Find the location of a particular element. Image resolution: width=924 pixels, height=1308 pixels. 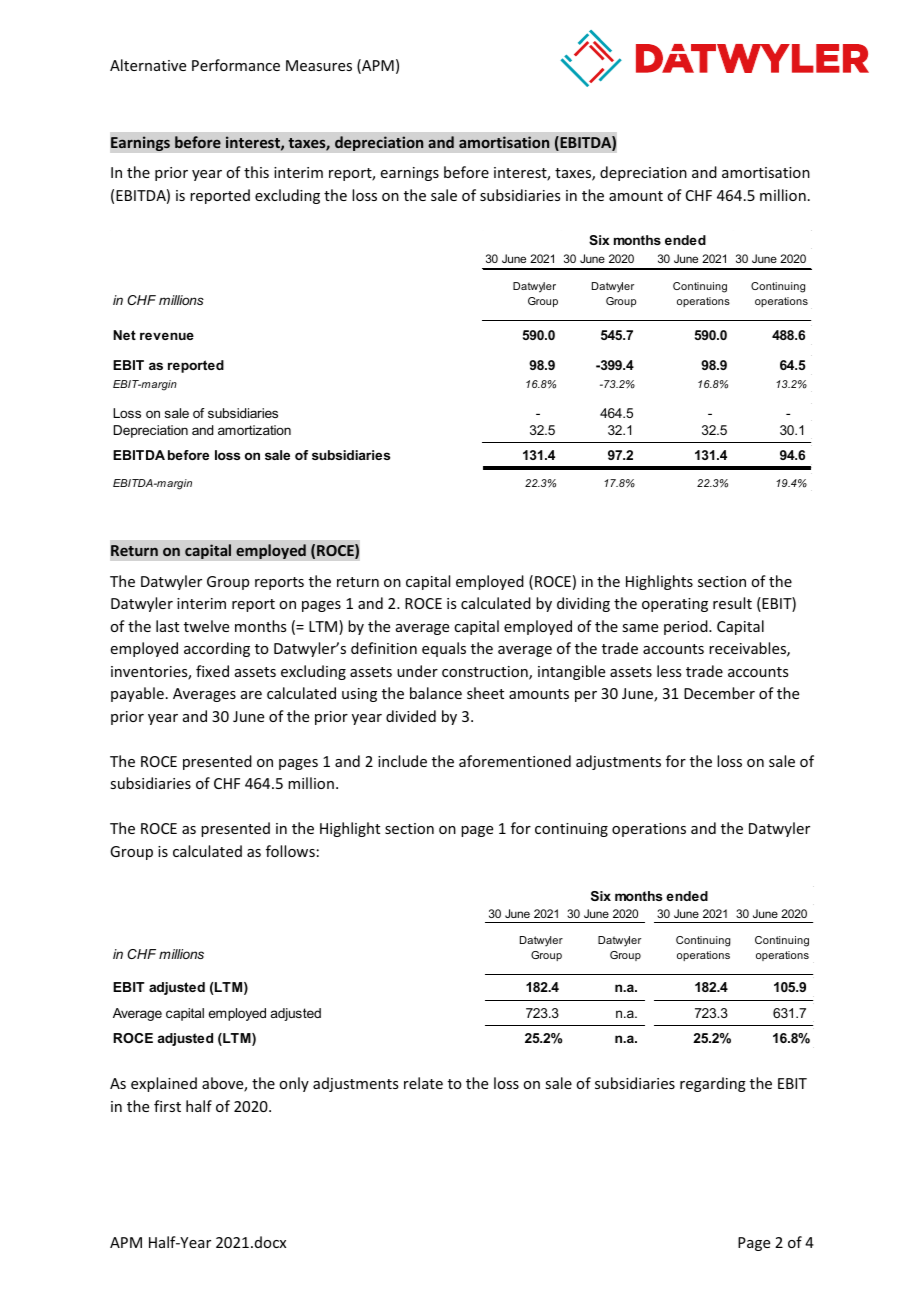

same is located at coordinates (640, 628).
